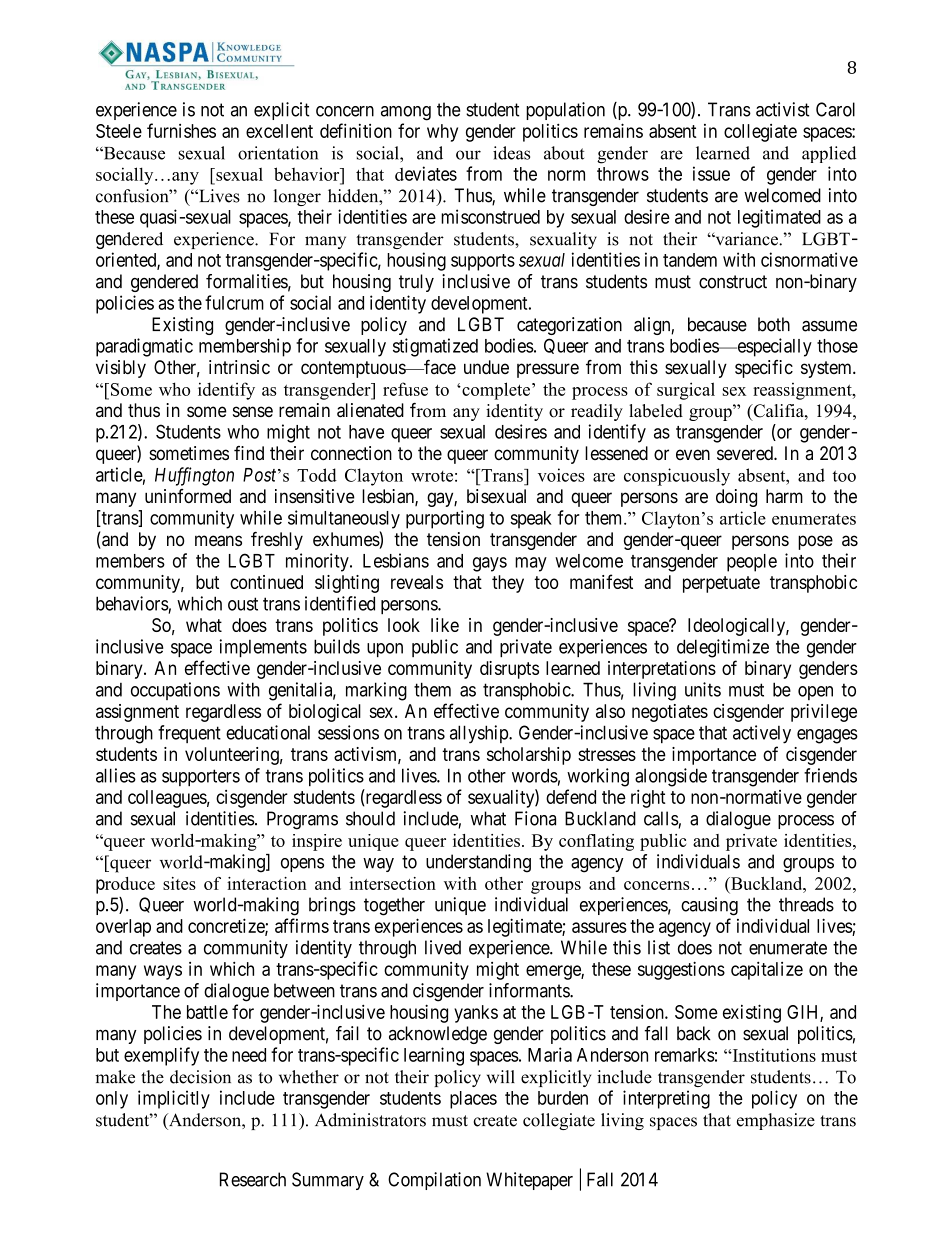 Image resolution: width=952 pixels, height=1233 pixels. What do you see at coordinates (434, 1181) in the document?
I see `Compilation` at bounding box center [434, 1181].
